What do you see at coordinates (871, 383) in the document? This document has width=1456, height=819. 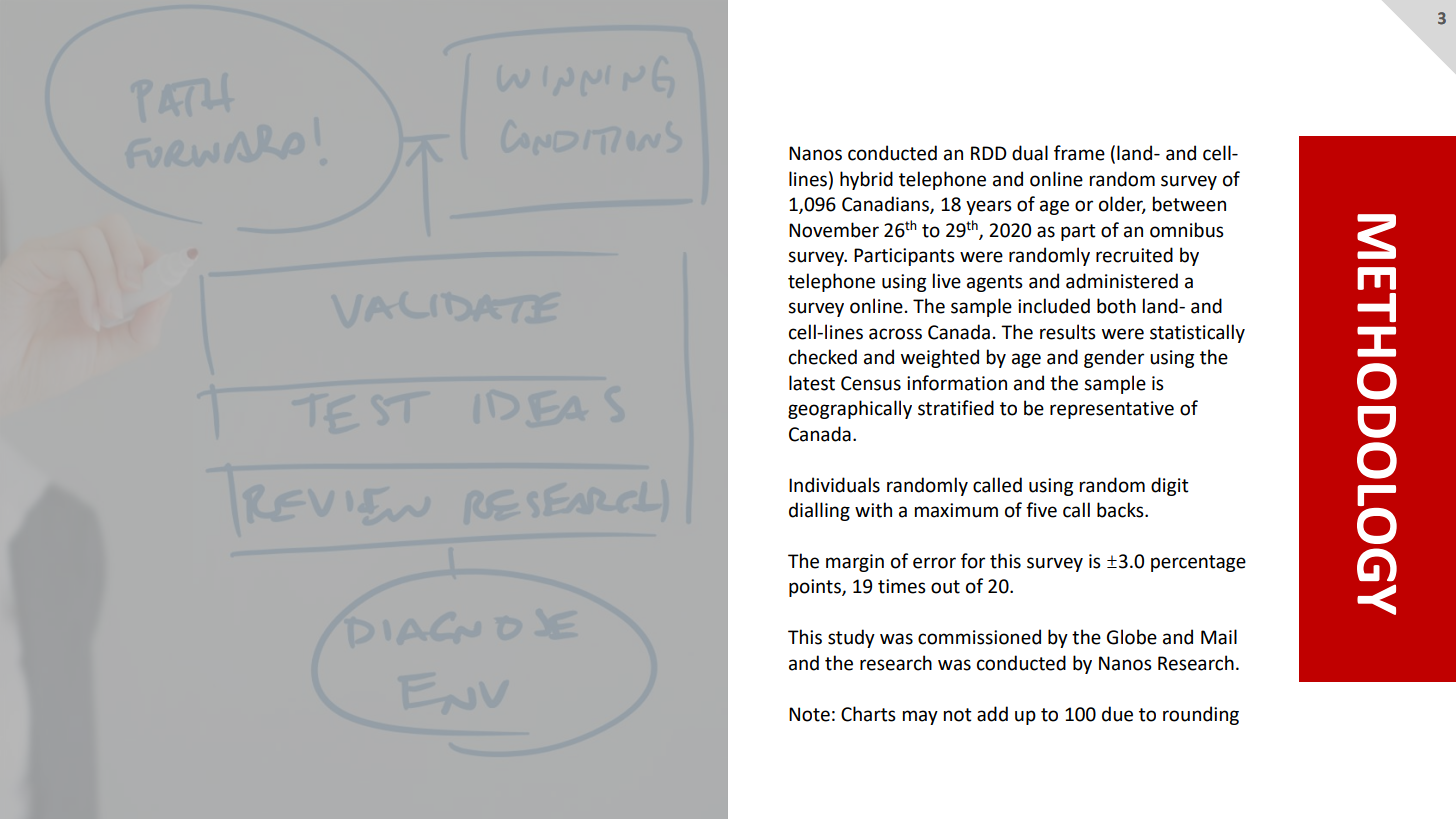 I see `Census` at bounding box center [871, 383].
